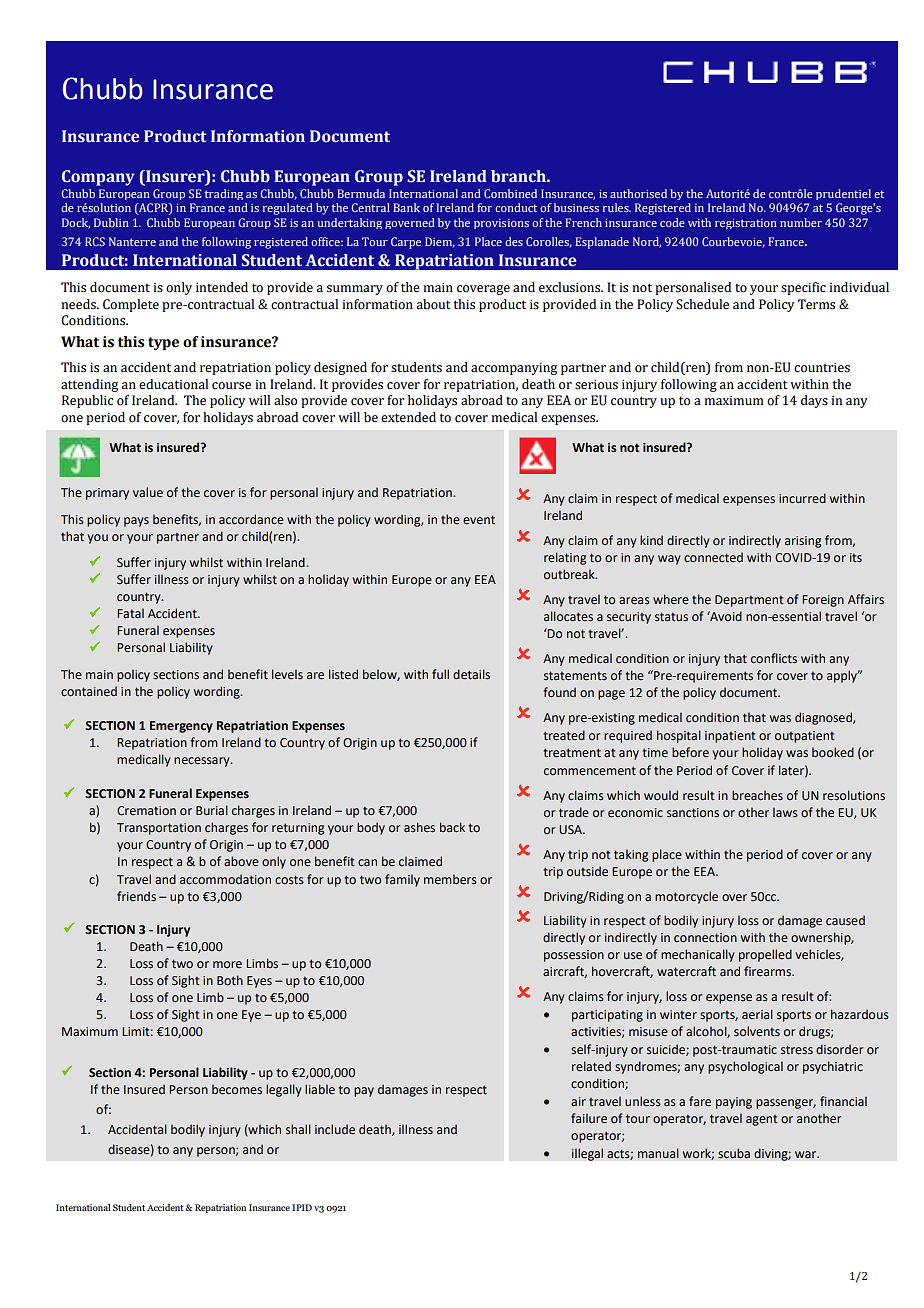 This screenshot has width=924, height=1308. What do you see at coordinates (237, 1089) in the screenshot?
I see `becomes` at bounding box center [237, 1089].
